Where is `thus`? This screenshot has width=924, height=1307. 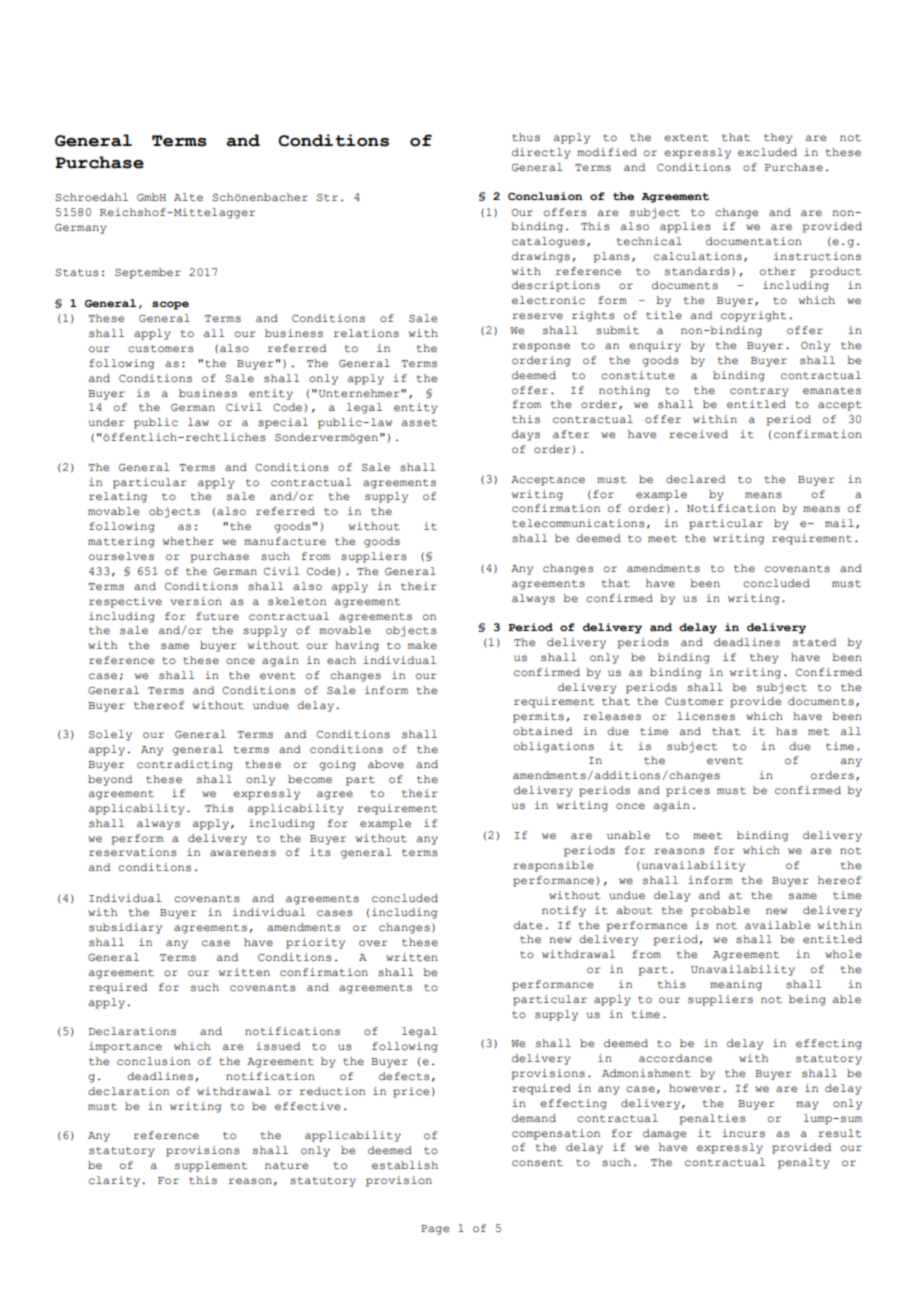
thus is located at coordinates (526, 137).
